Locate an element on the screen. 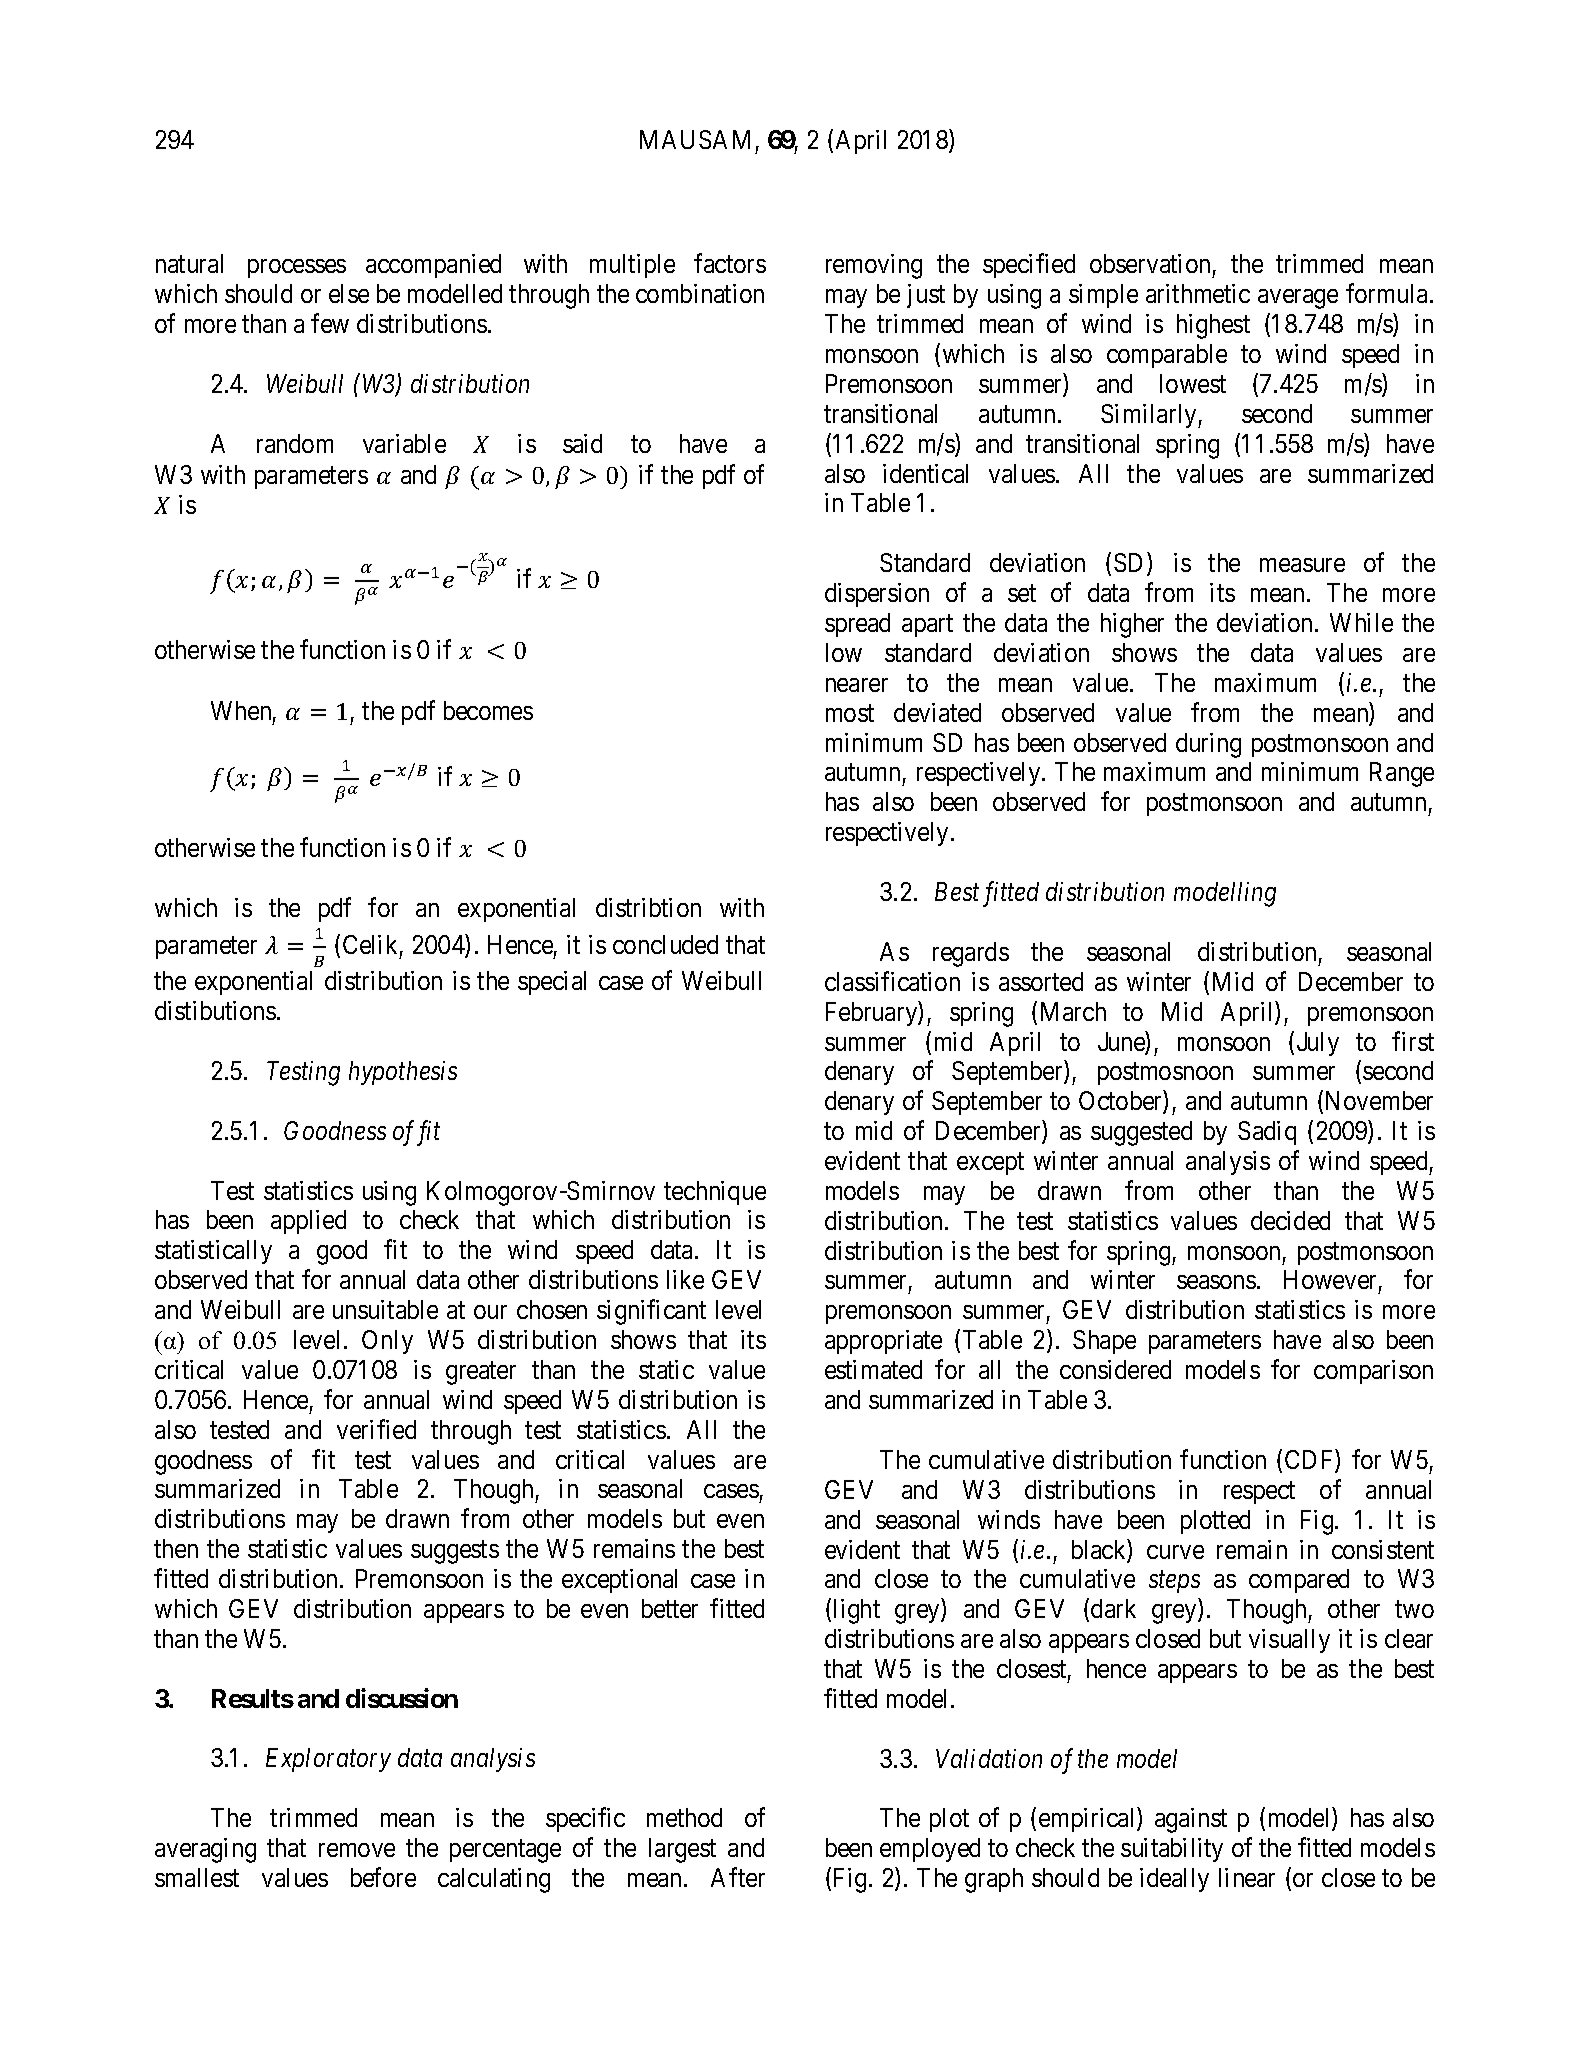  average is located at coordinates (1298, 299).
